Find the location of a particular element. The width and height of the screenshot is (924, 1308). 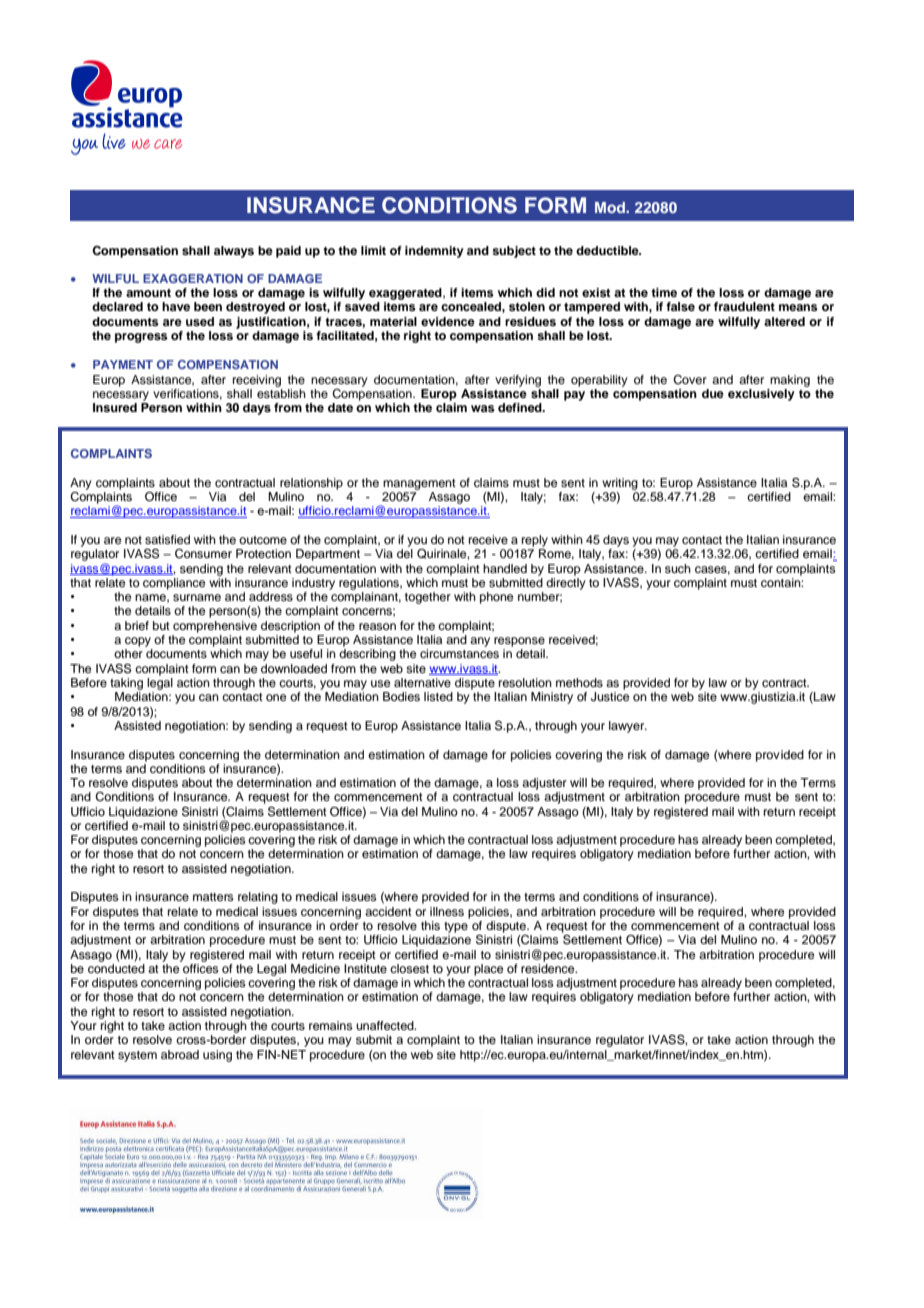

exclusively is located at coordinates (761, 395).
